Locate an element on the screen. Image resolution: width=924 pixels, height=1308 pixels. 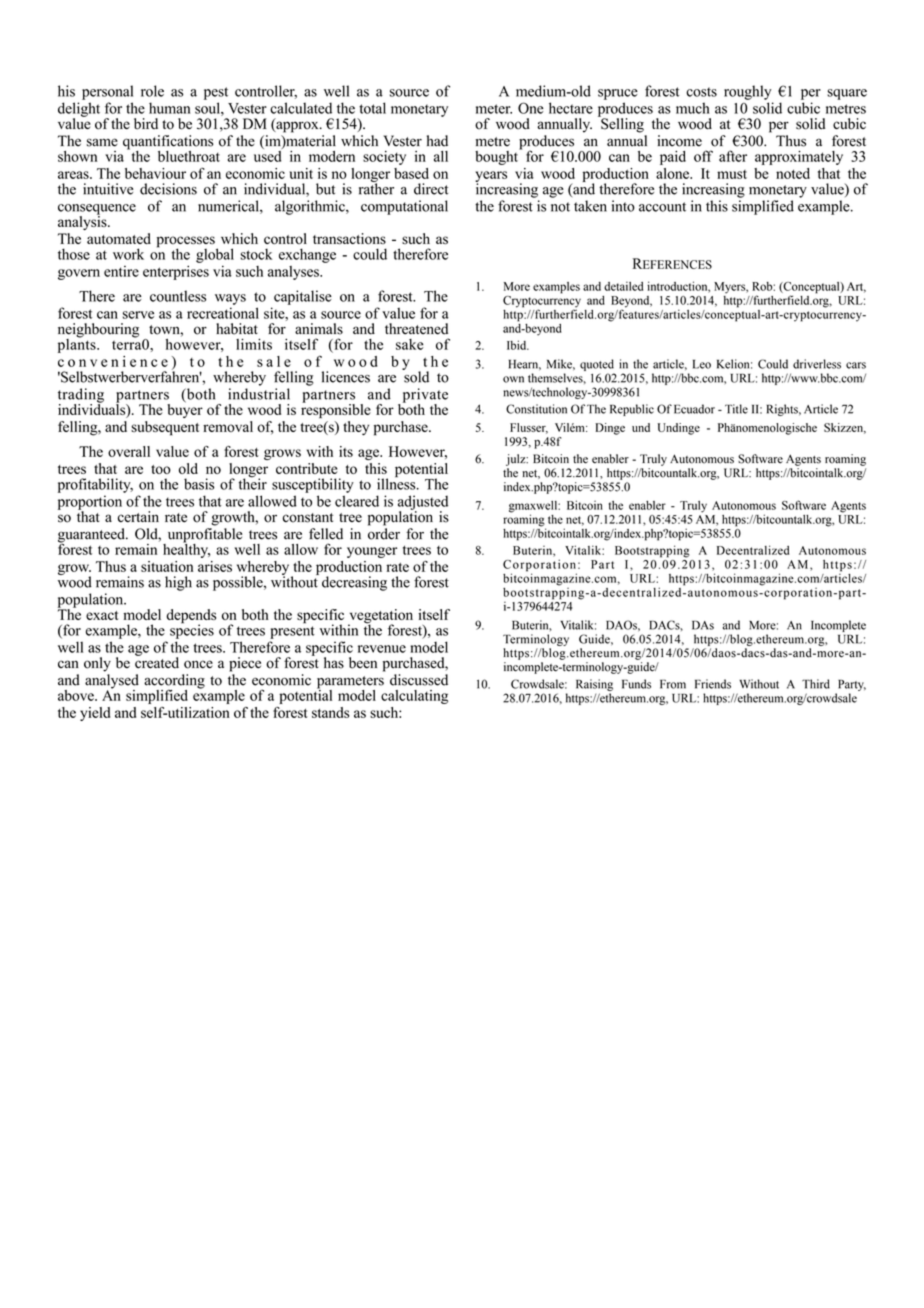
according is located at coordinates (174, 682).
